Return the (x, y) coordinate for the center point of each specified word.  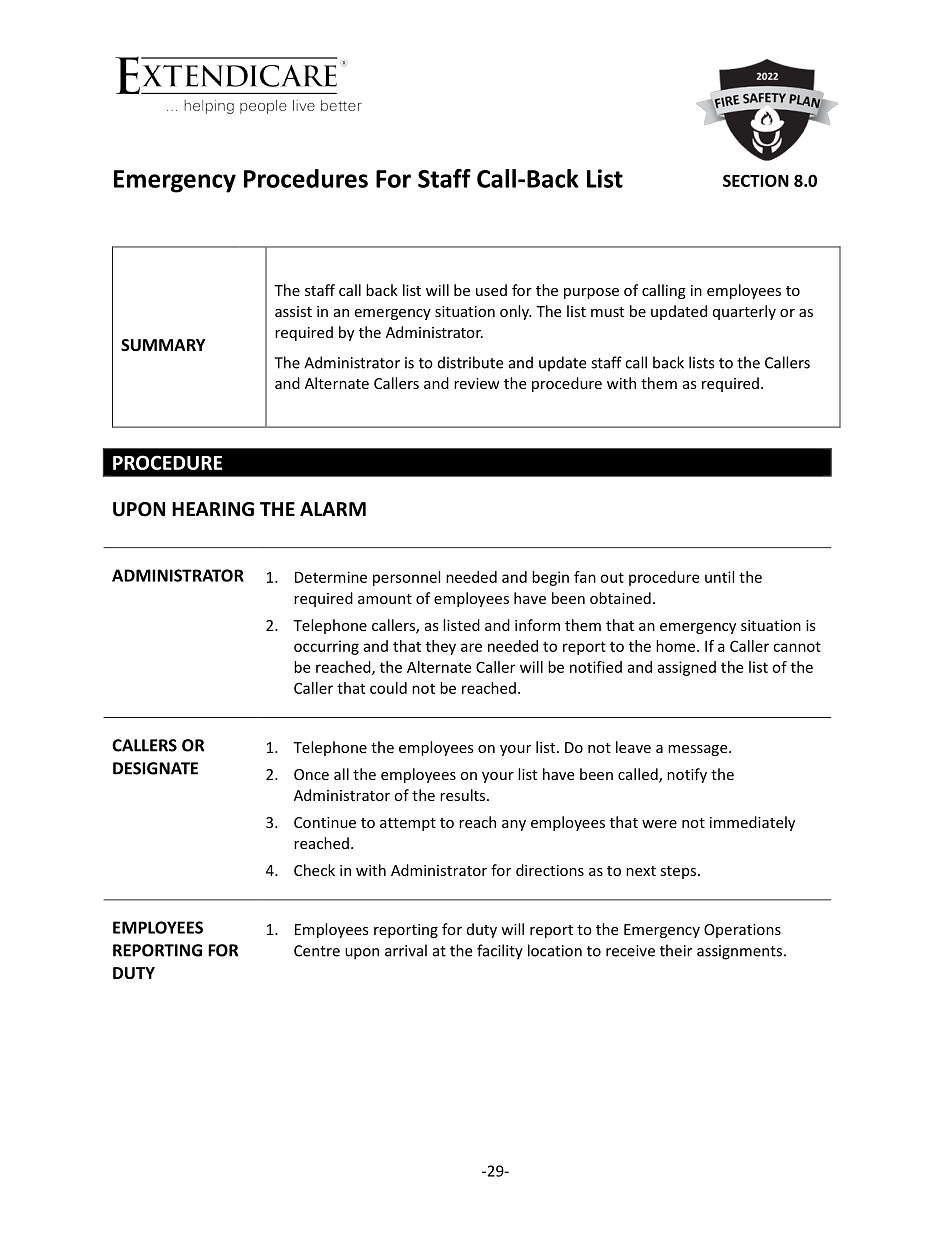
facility (500, 952)
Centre (317, 951)
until (719, 577)
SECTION (756, 180)
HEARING (213, 509)
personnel (406, 578)
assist (293, 311)
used (491, 290)
